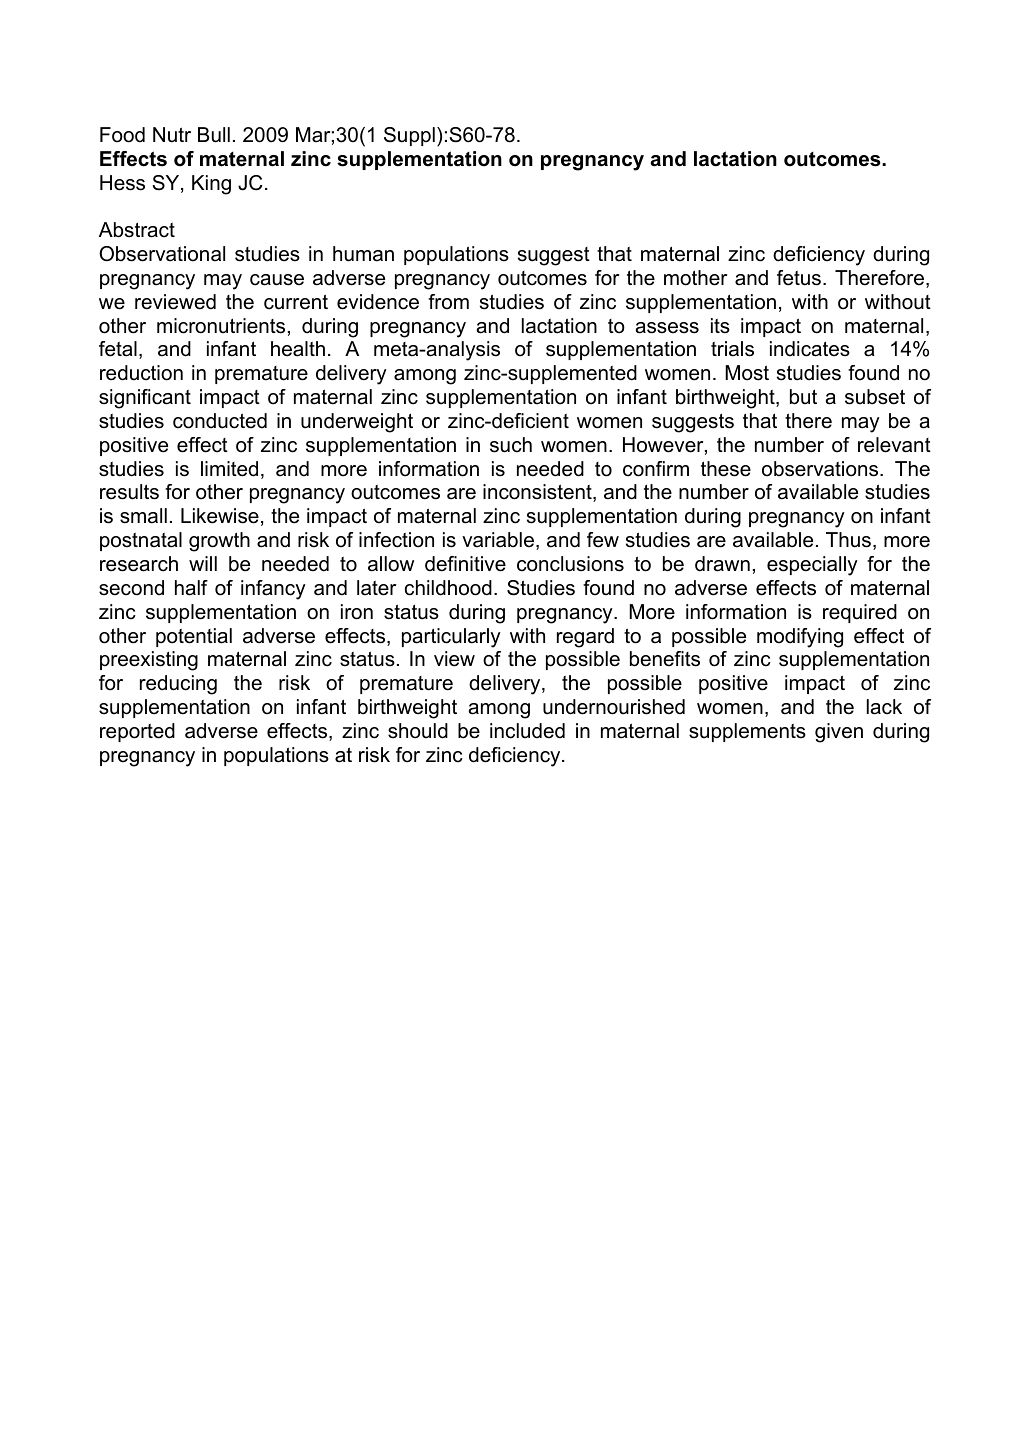  I want to click on Bull, so click(214, 135).
